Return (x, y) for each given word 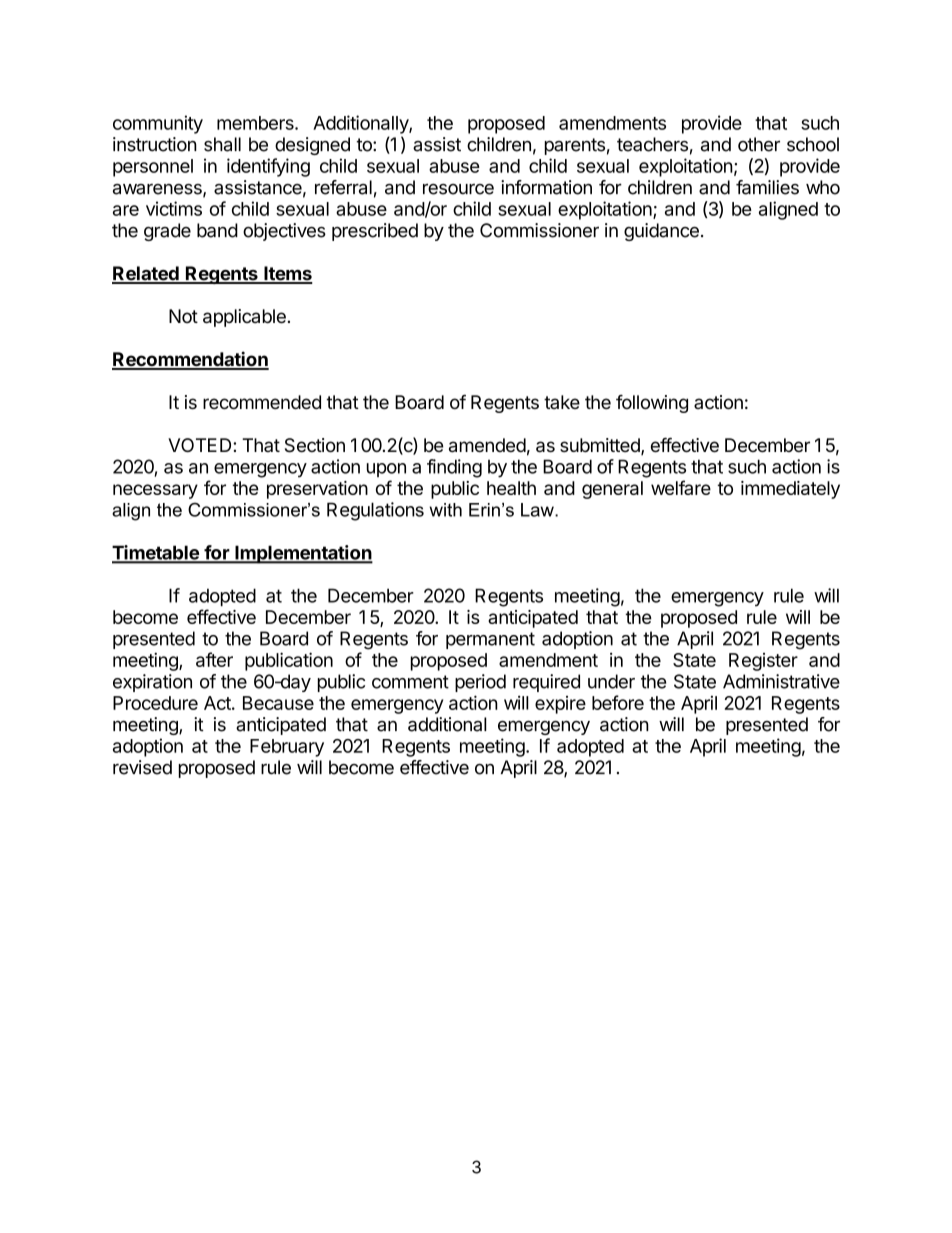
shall (222, 144)
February (287, 748)
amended (487, 445)
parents (575, 146)
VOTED (201, 445)
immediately (790, 490)
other (759, 144)
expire (560, 705)
